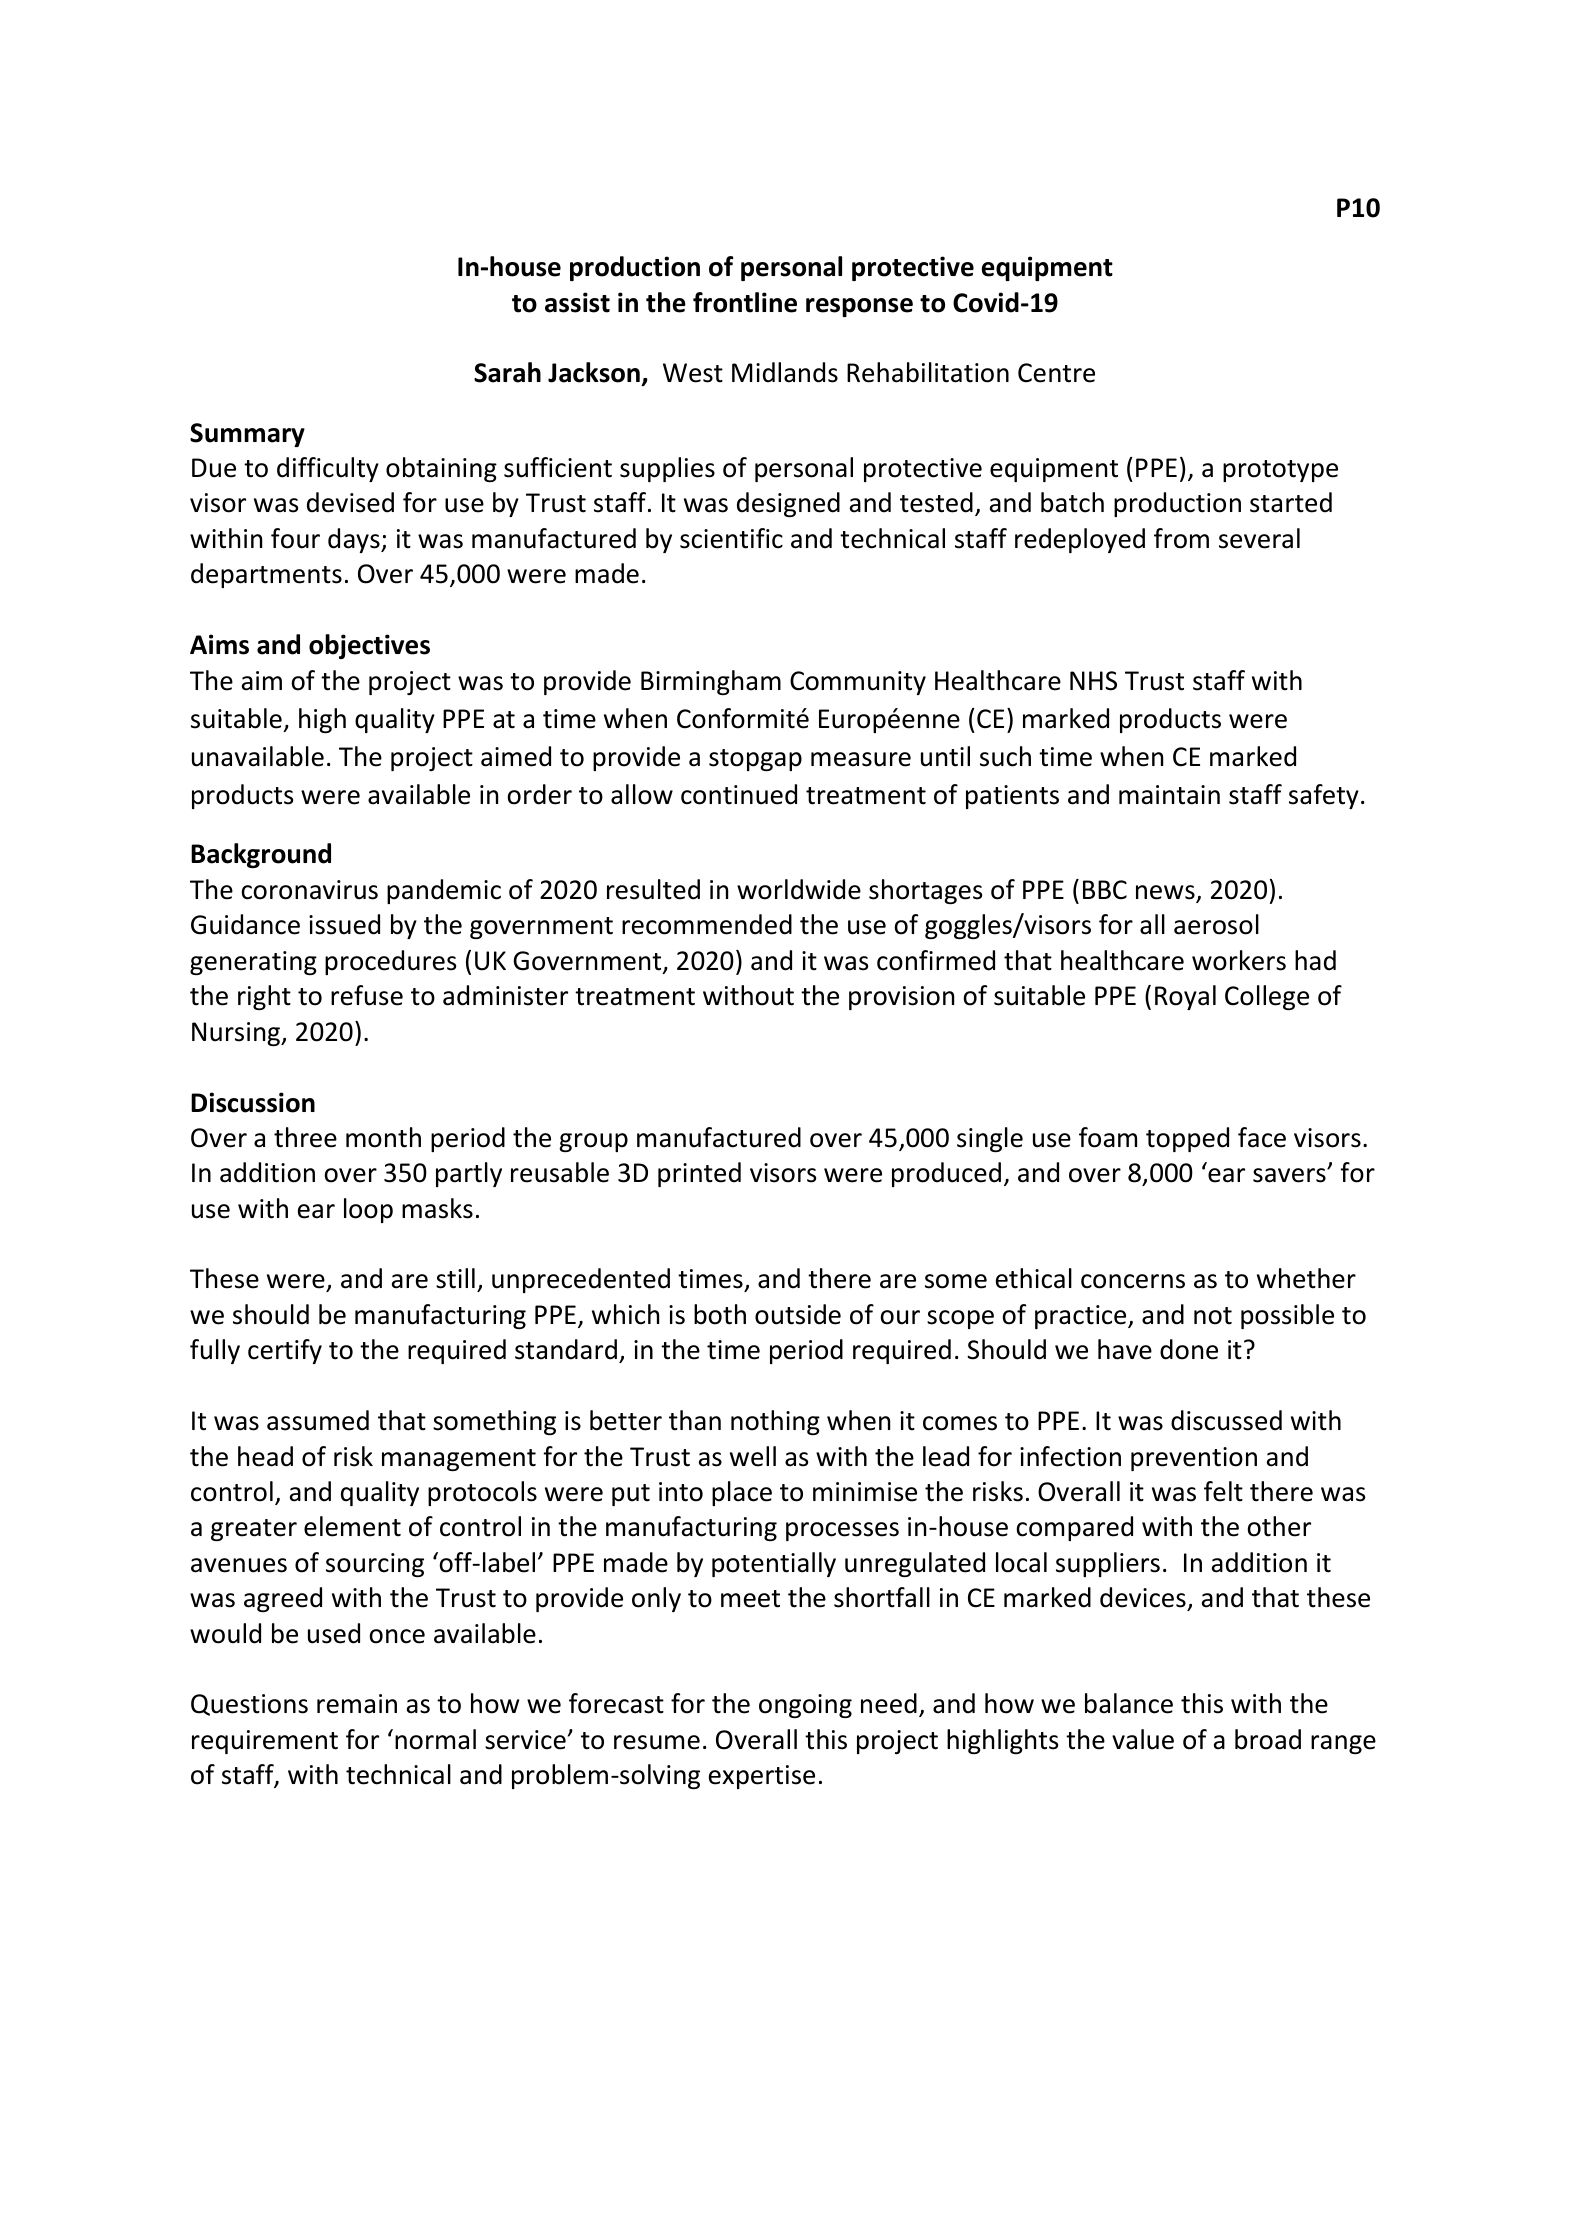  Describe the element at coordinates (1181, 538) in the image. I see `from` at that location.
